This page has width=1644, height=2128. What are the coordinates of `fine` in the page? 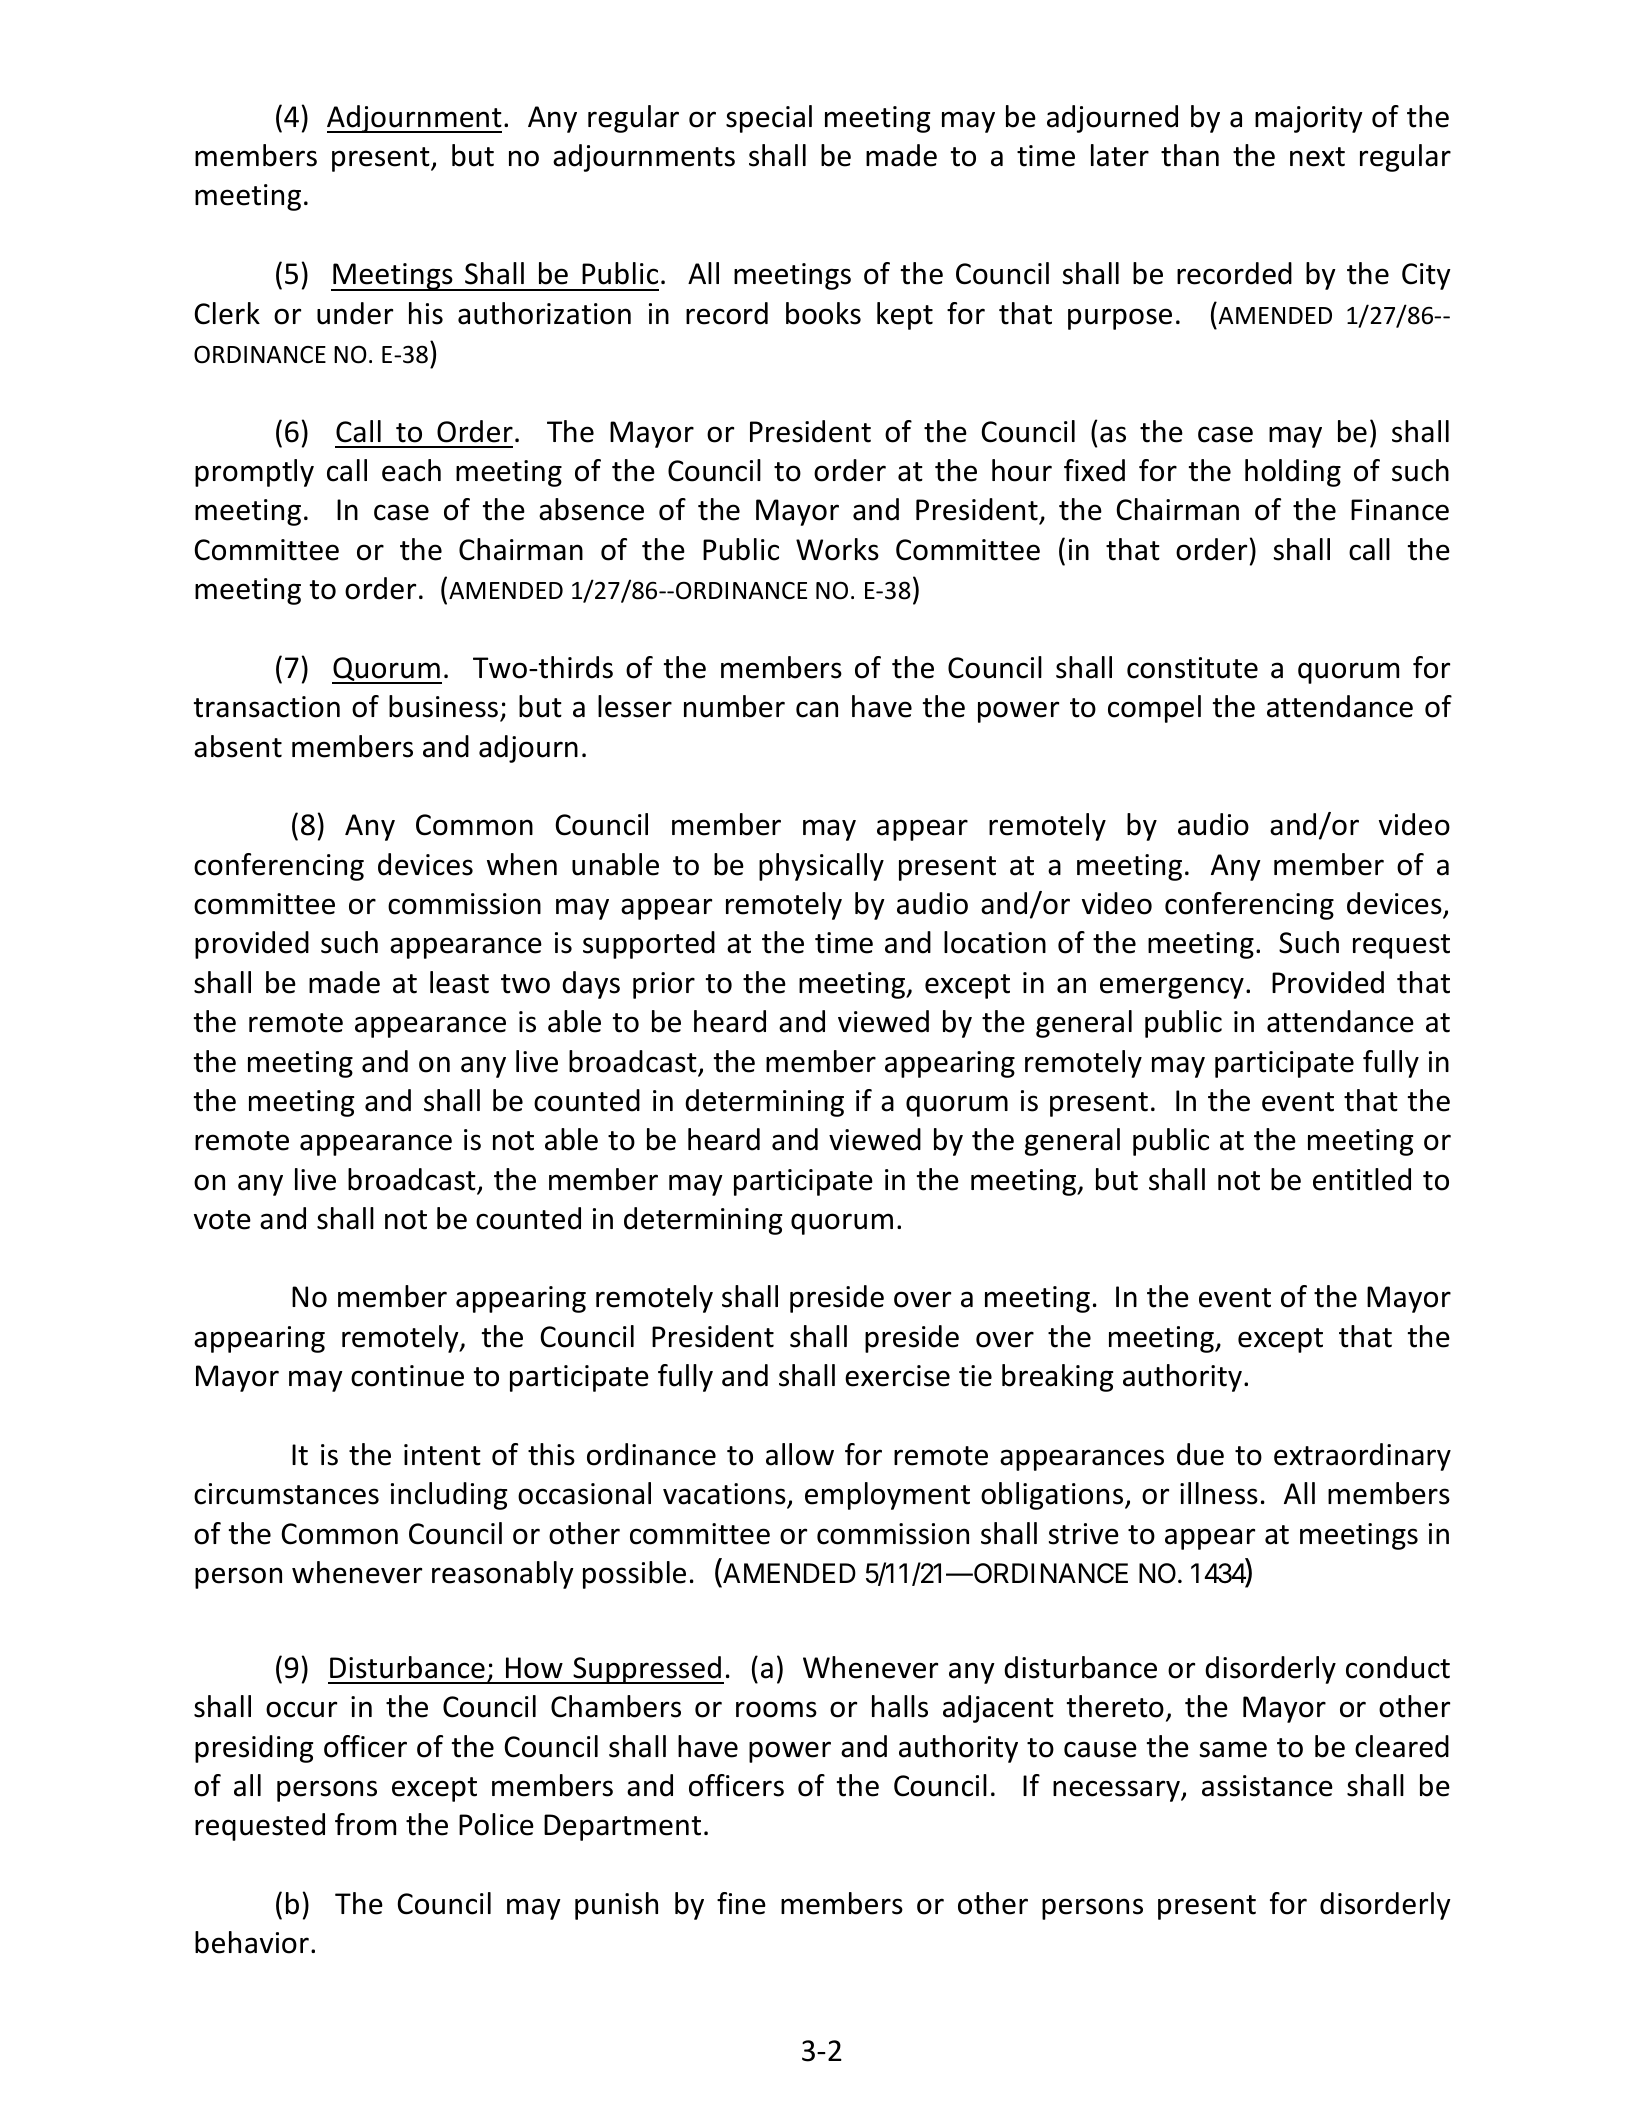 It's located at (741, 1903).
